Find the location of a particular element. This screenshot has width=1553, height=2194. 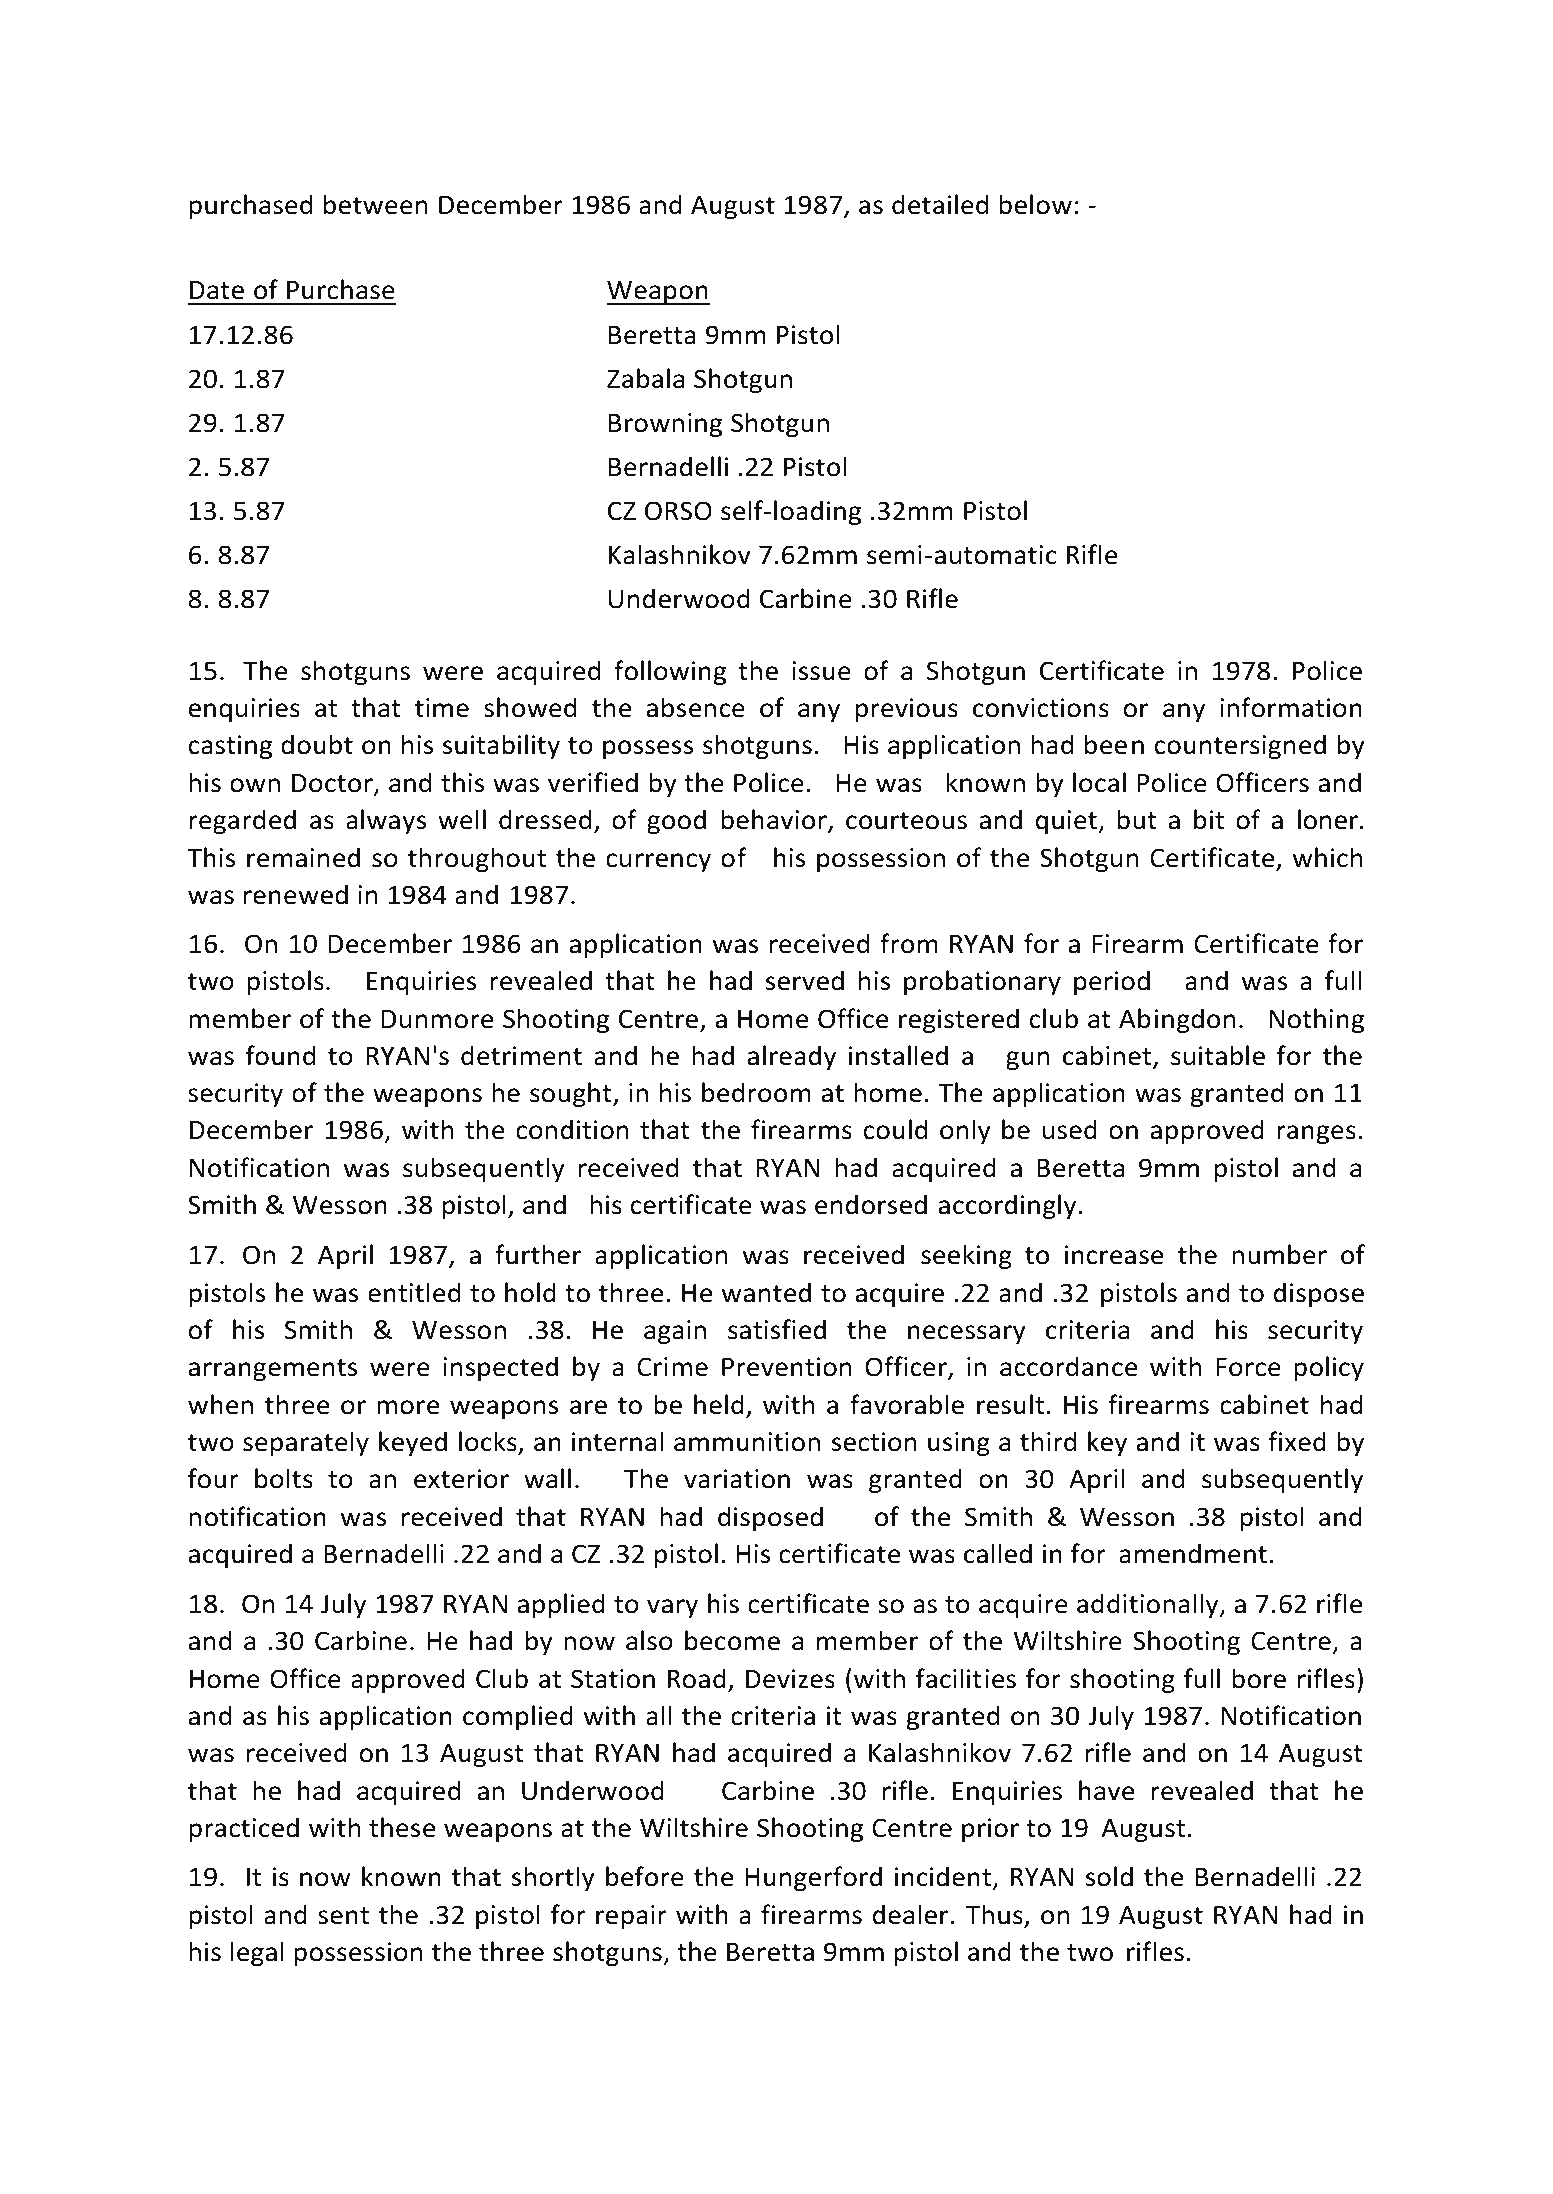

between is located at coordinates (375, 204).
